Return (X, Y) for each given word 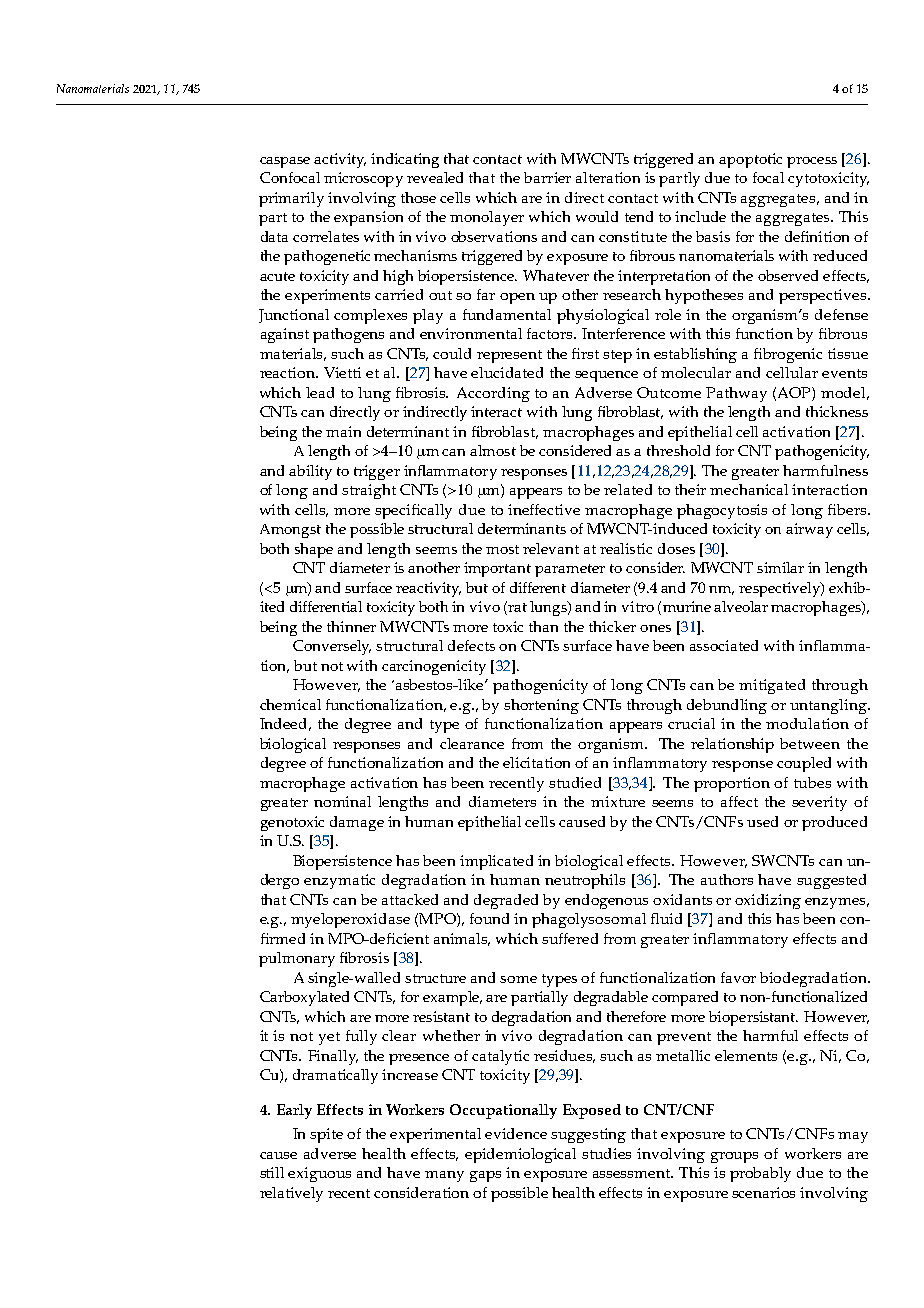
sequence (606, 376)
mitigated (772, 686)
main (343, 431)
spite (326, 1135)
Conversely (332, 647)
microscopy (363, 179)
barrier (547, 177)
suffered (570, 938)
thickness (837, 411)
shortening (541, 706)
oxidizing (768, 901)
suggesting (588, 1135)
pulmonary (297, 959)
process (812, 162)
